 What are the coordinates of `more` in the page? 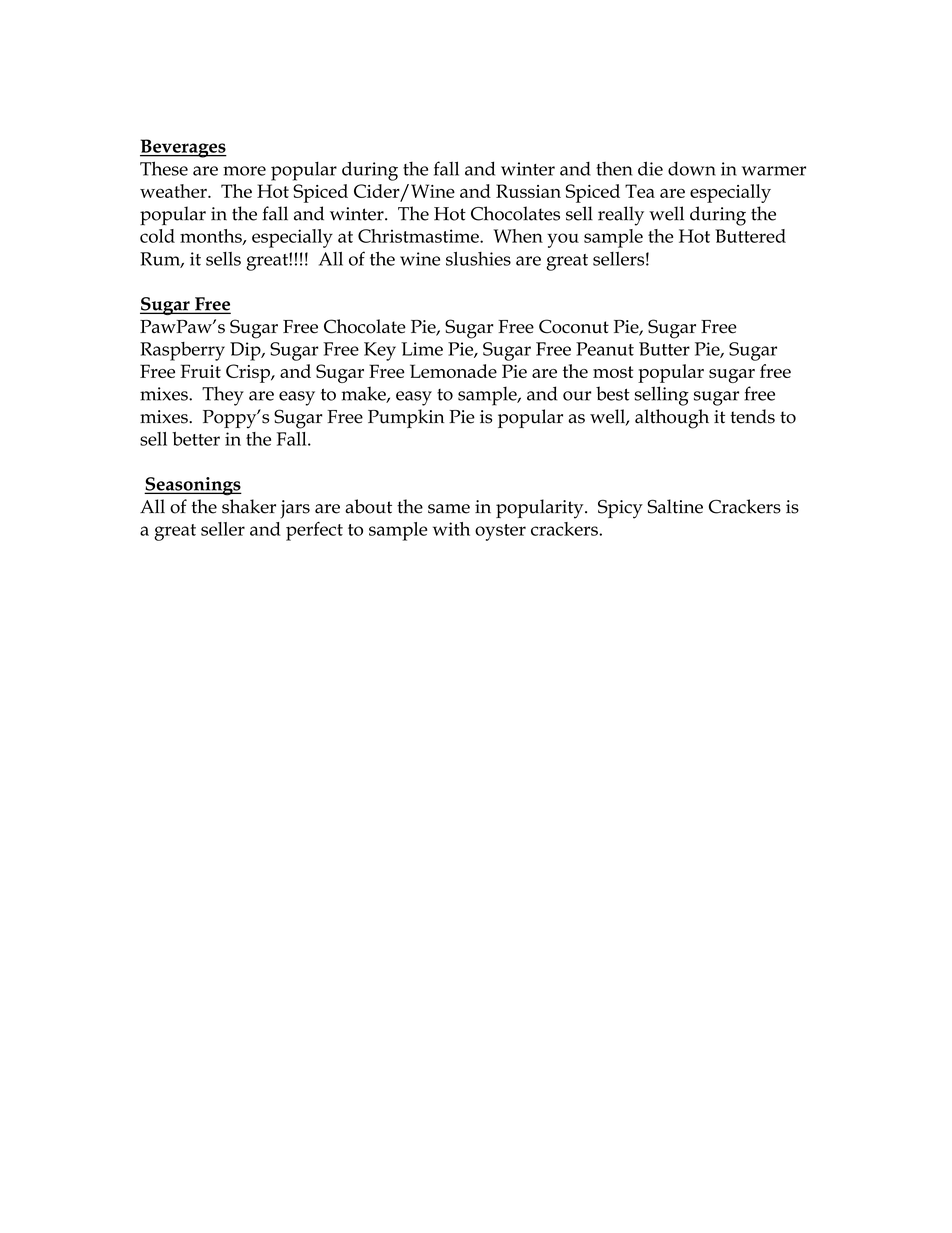 It's located at (244, 171).
